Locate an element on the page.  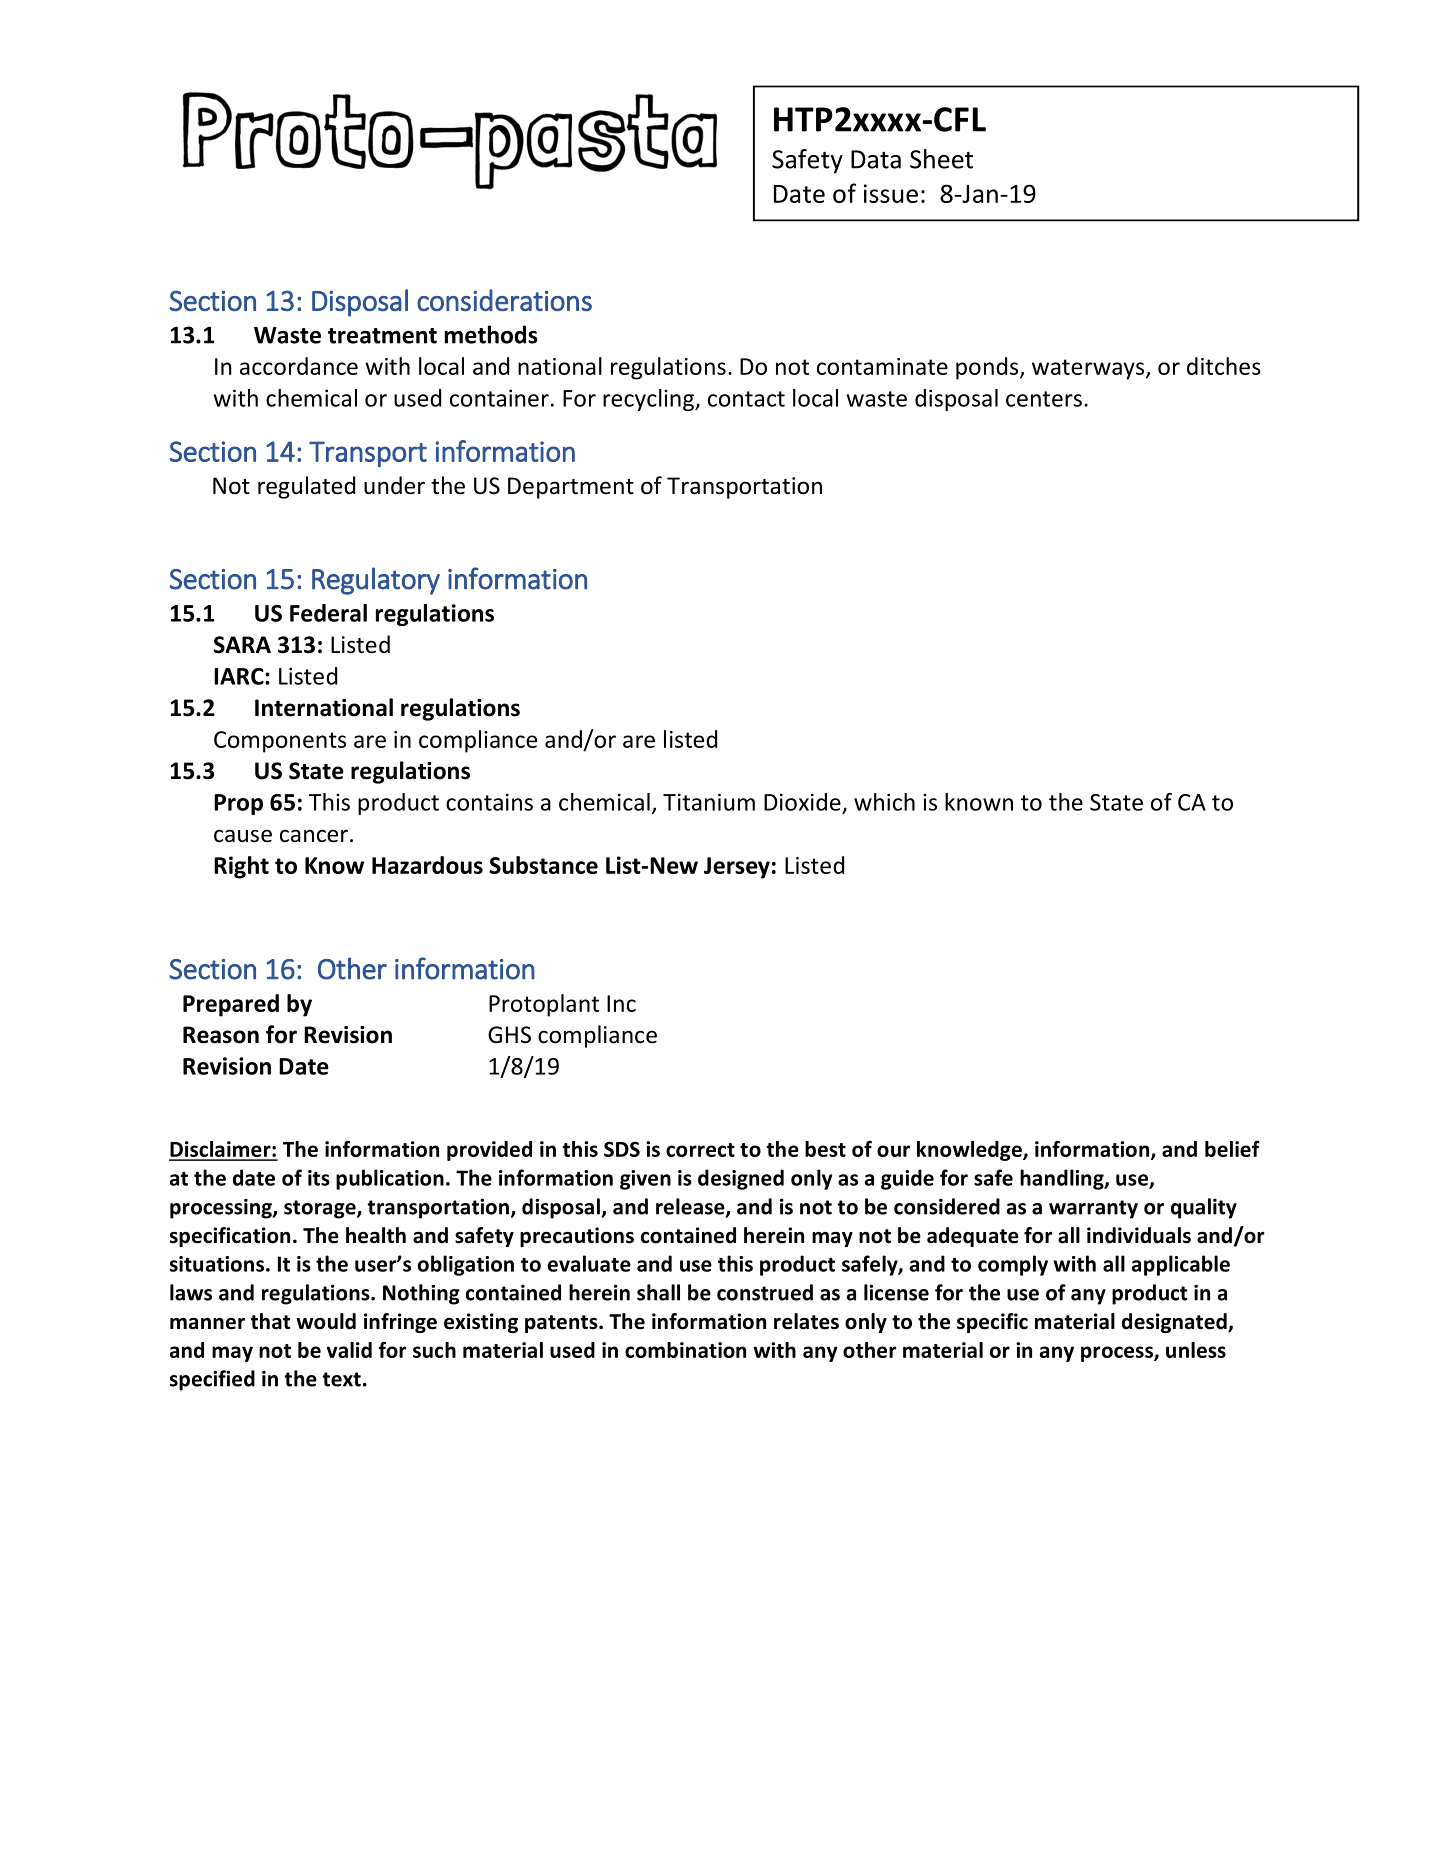
Reason is located at coordinates (221, 1035).
